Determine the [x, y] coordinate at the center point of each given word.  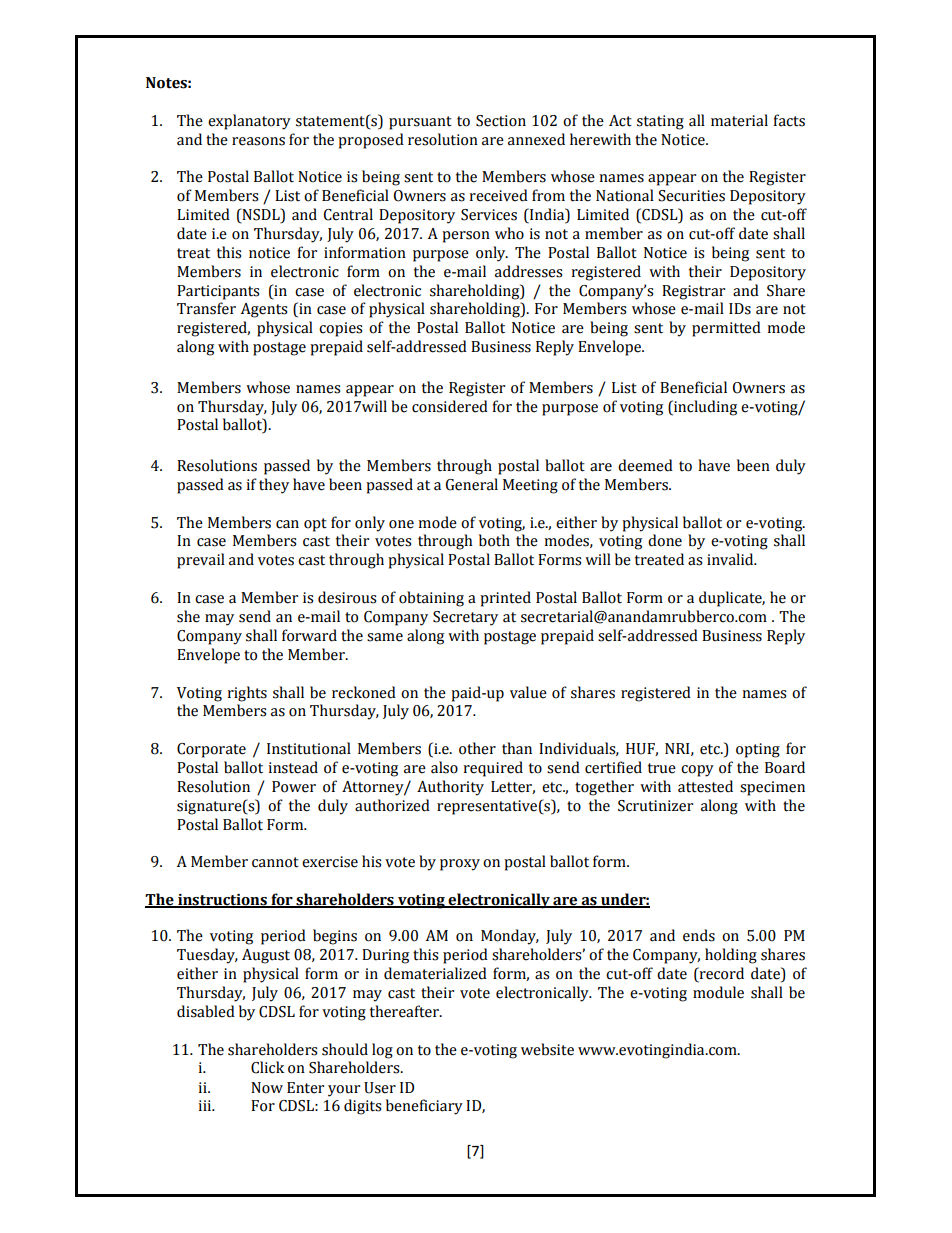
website [547, 1049]
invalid [731, 559]
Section [501, 121]
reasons [258, 141]
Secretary [465, 618]
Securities [691, 196]
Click [267, 1067]
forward [309, 635]
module [718, 992]
